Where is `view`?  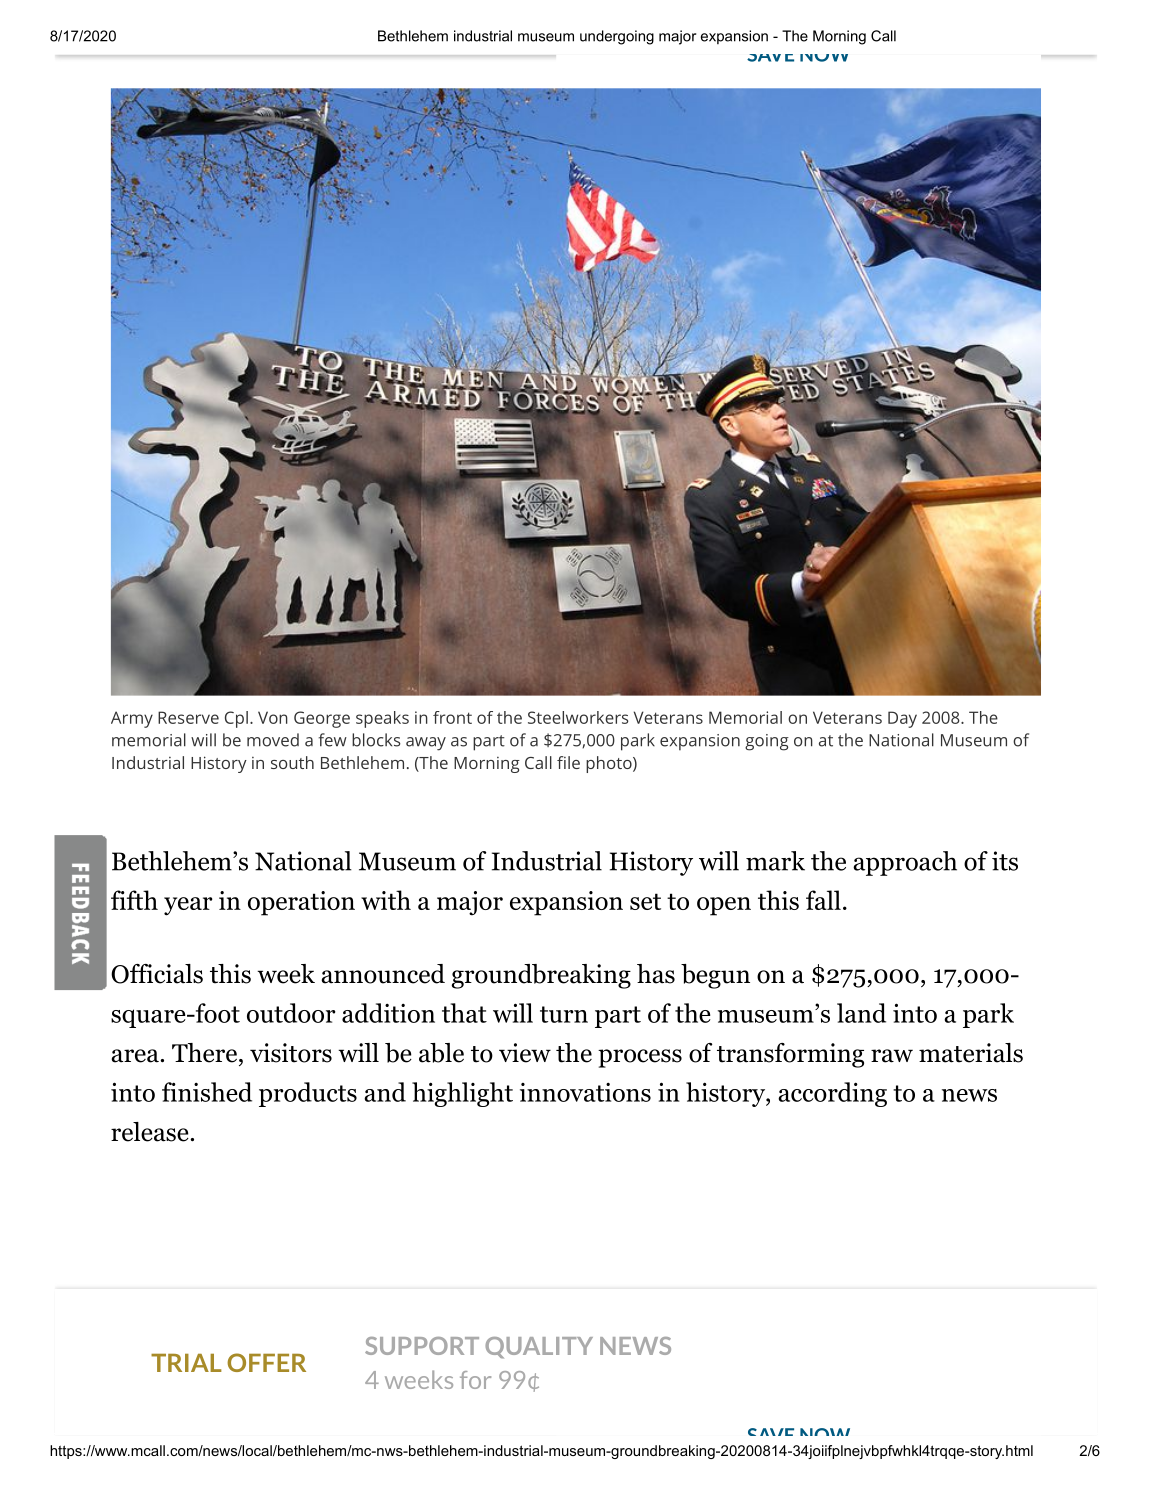
view is located at coordinates (525, 1053).
